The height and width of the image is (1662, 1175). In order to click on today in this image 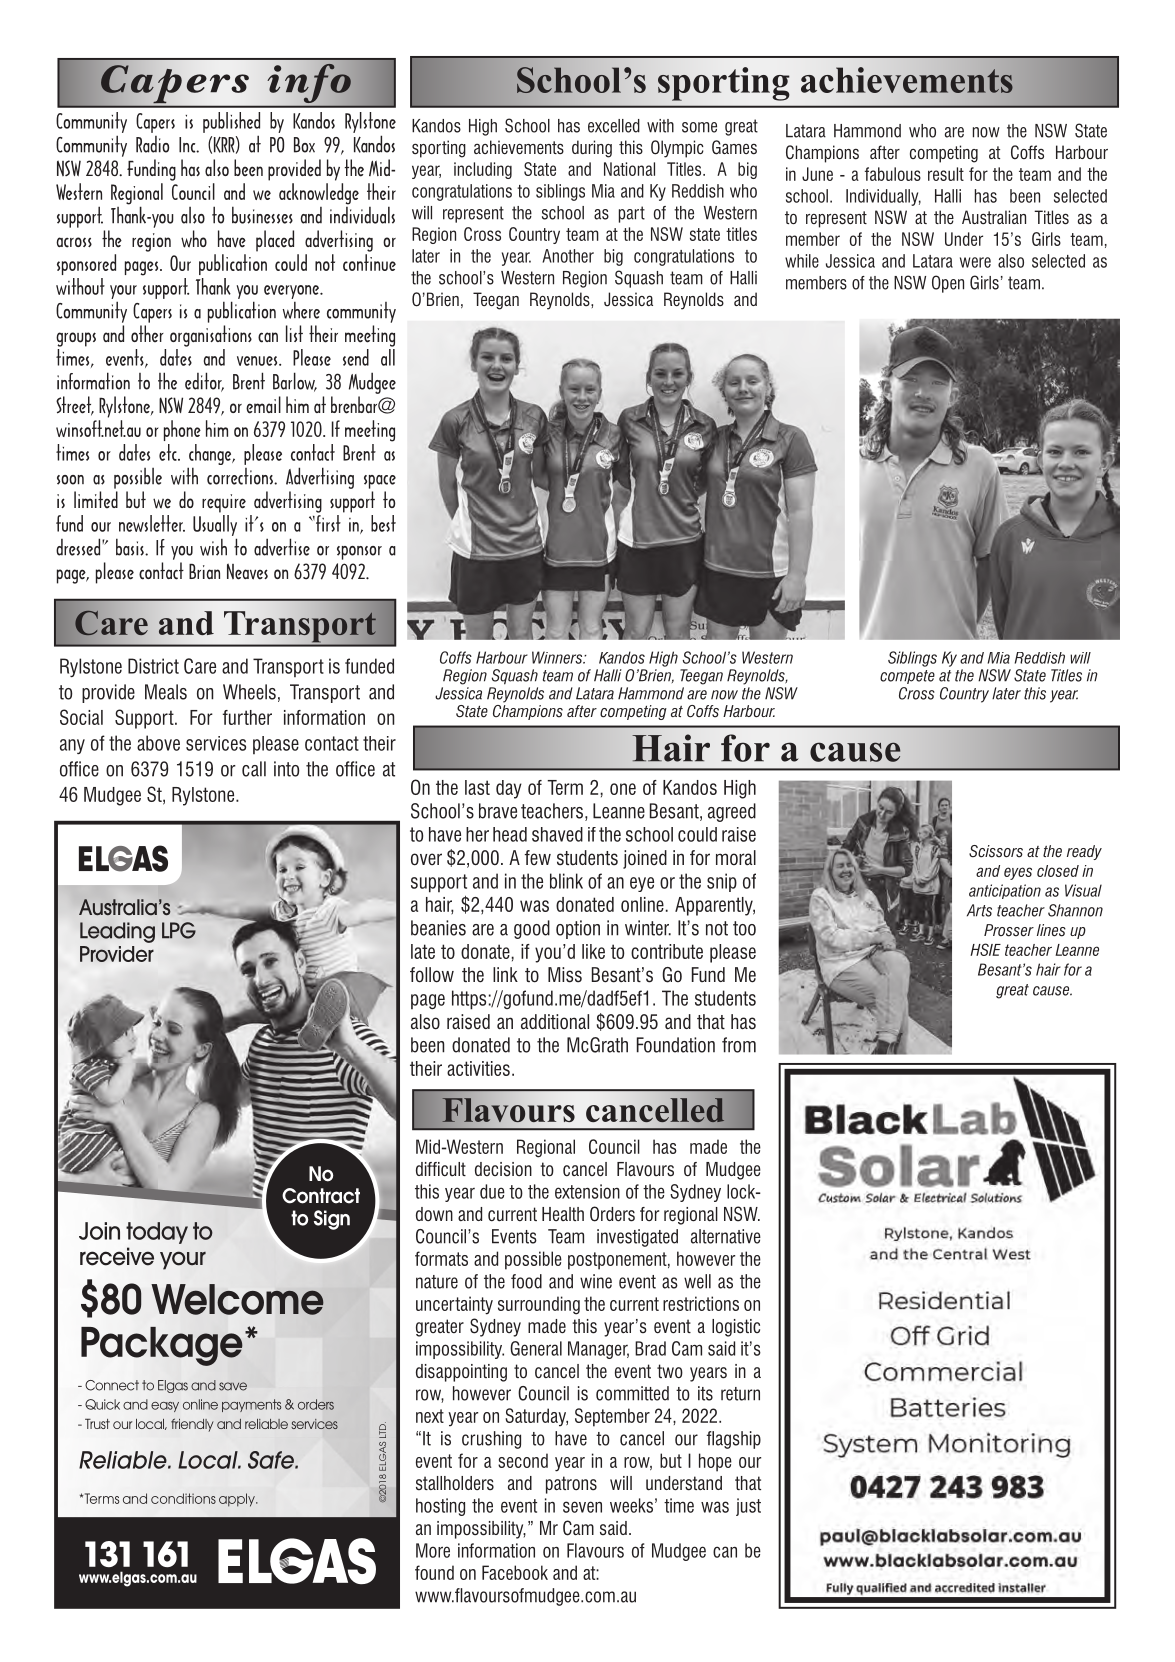, I will do `click(157, 1233)`.
